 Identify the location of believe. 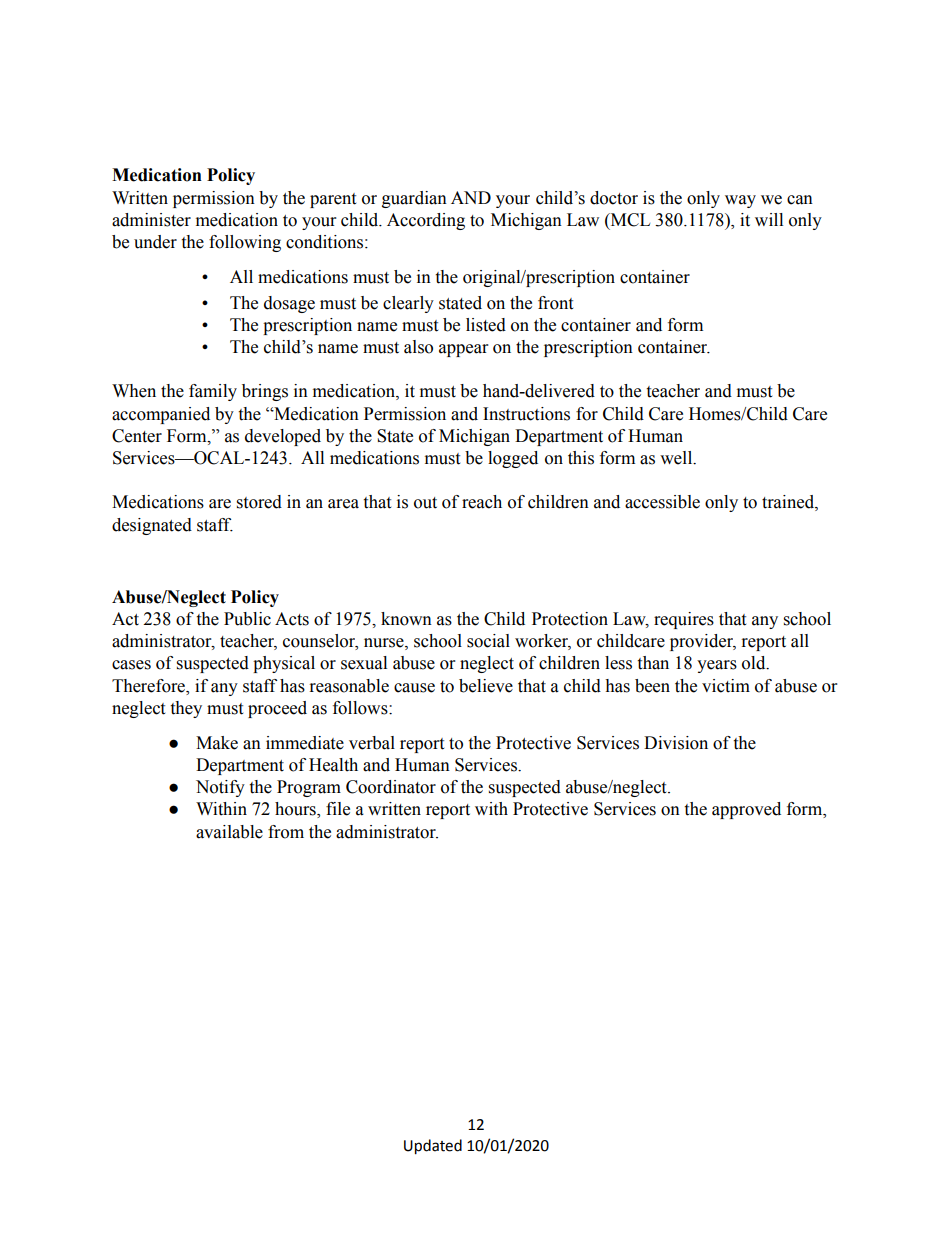
(486, 686).
